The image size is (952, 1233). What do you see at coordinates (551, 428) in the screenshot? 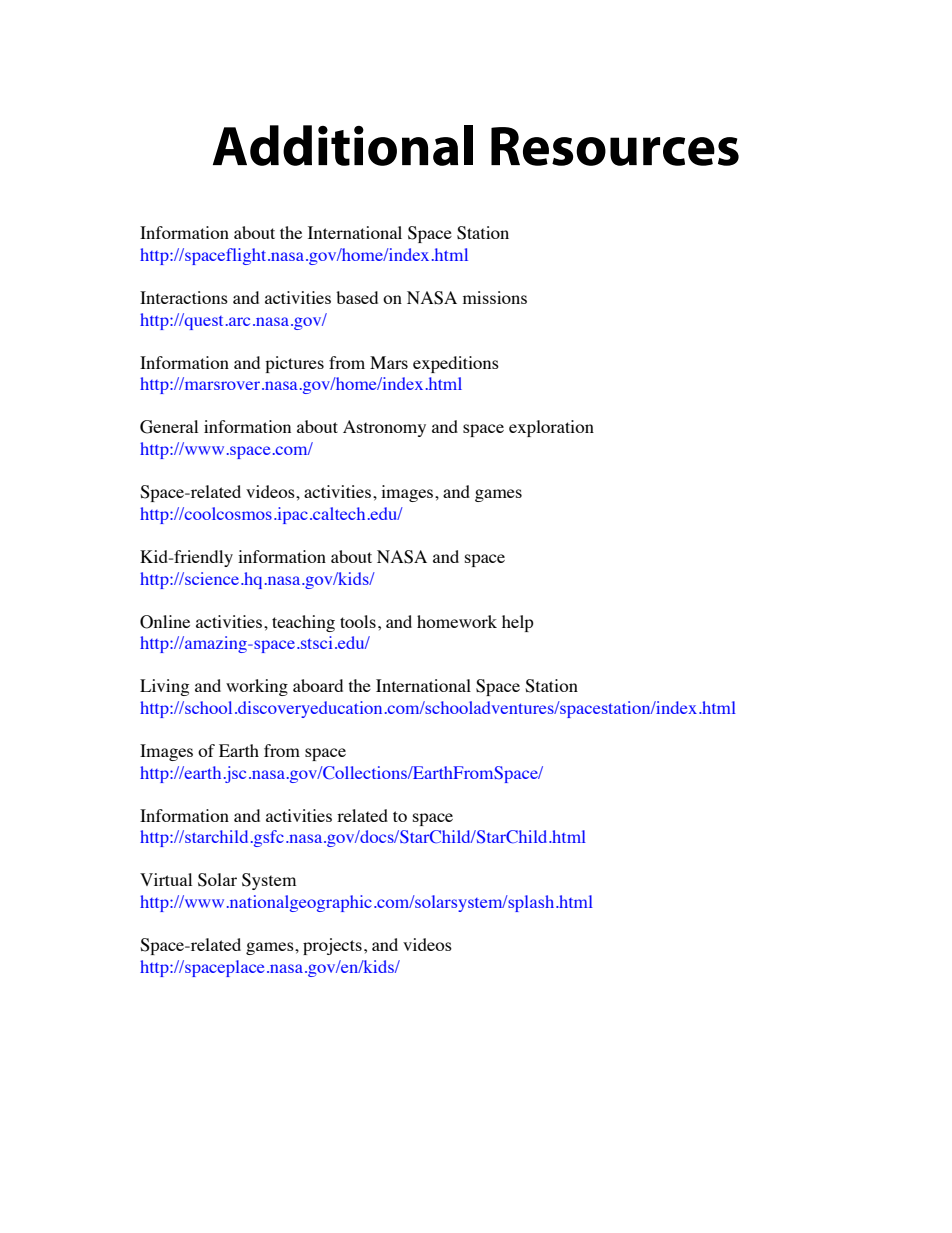
I see `exploration` at bounding box center [551, 428].
